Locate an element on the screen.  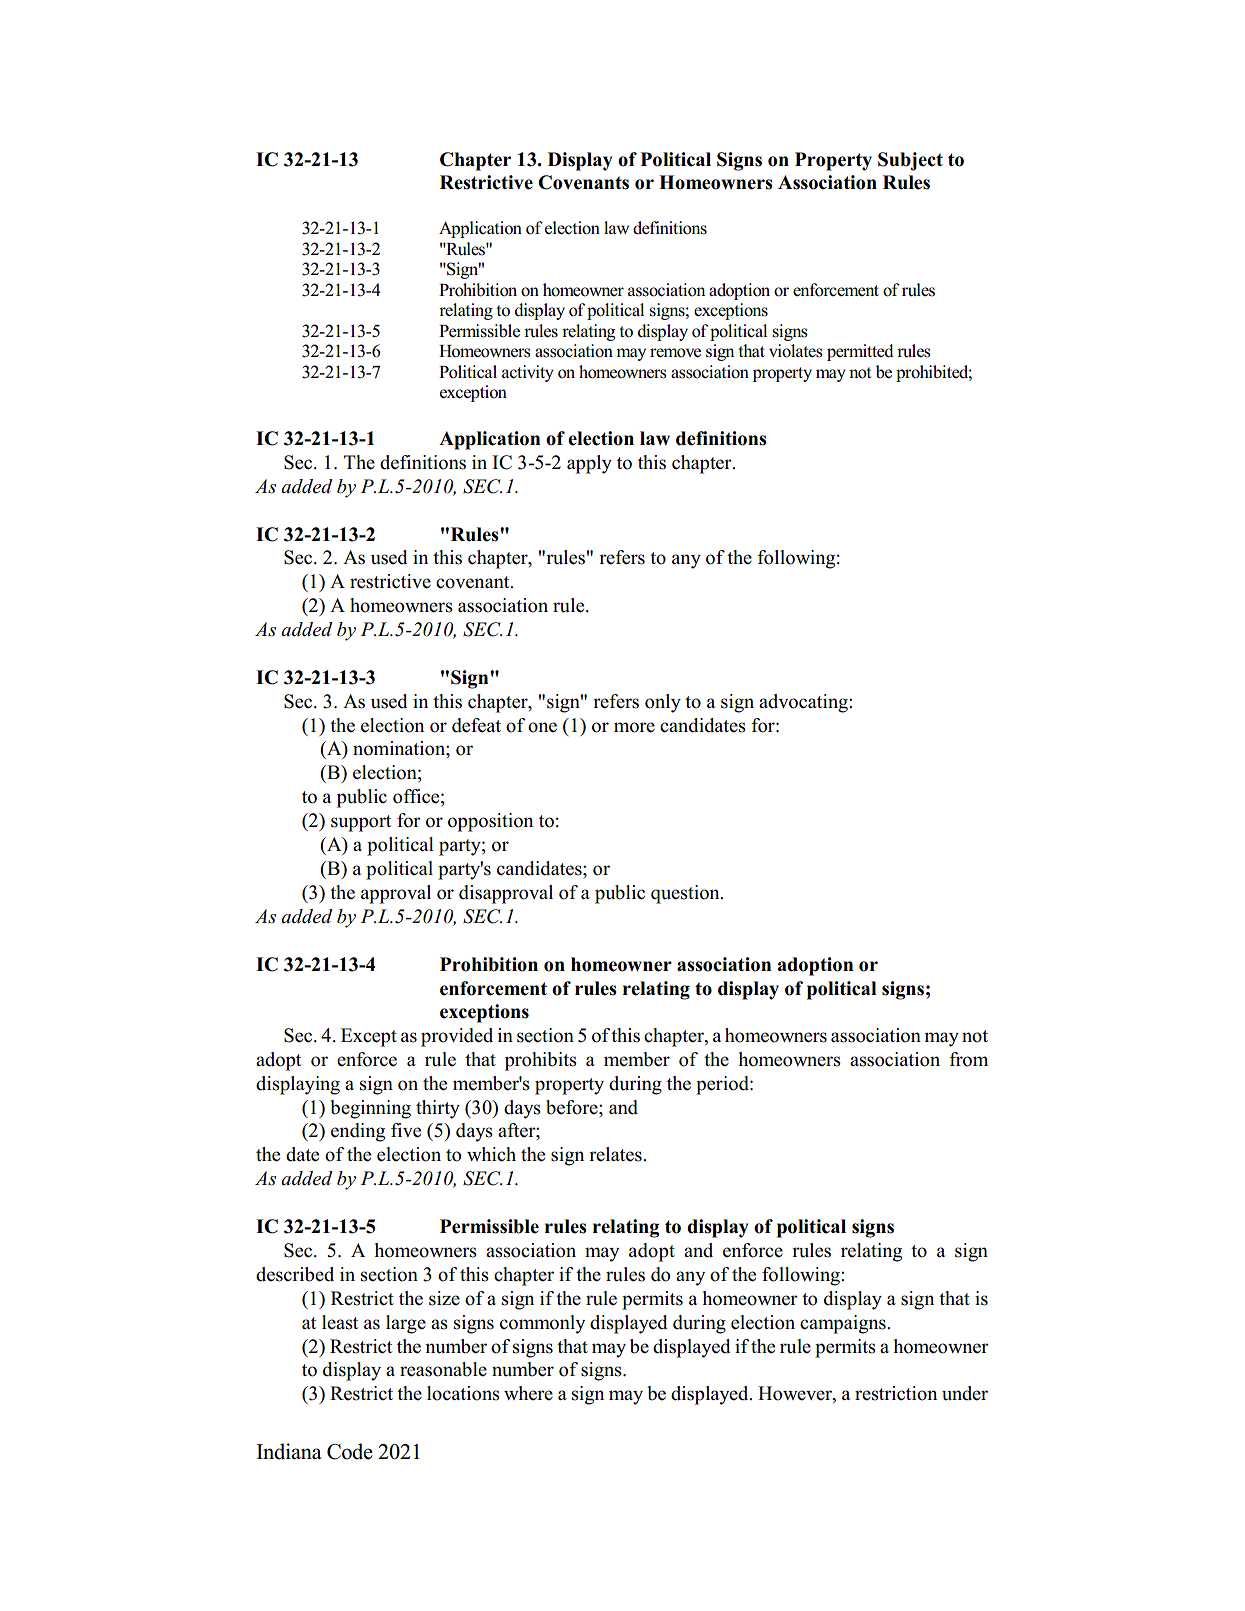
violates is located at coordinates (796, 351).
